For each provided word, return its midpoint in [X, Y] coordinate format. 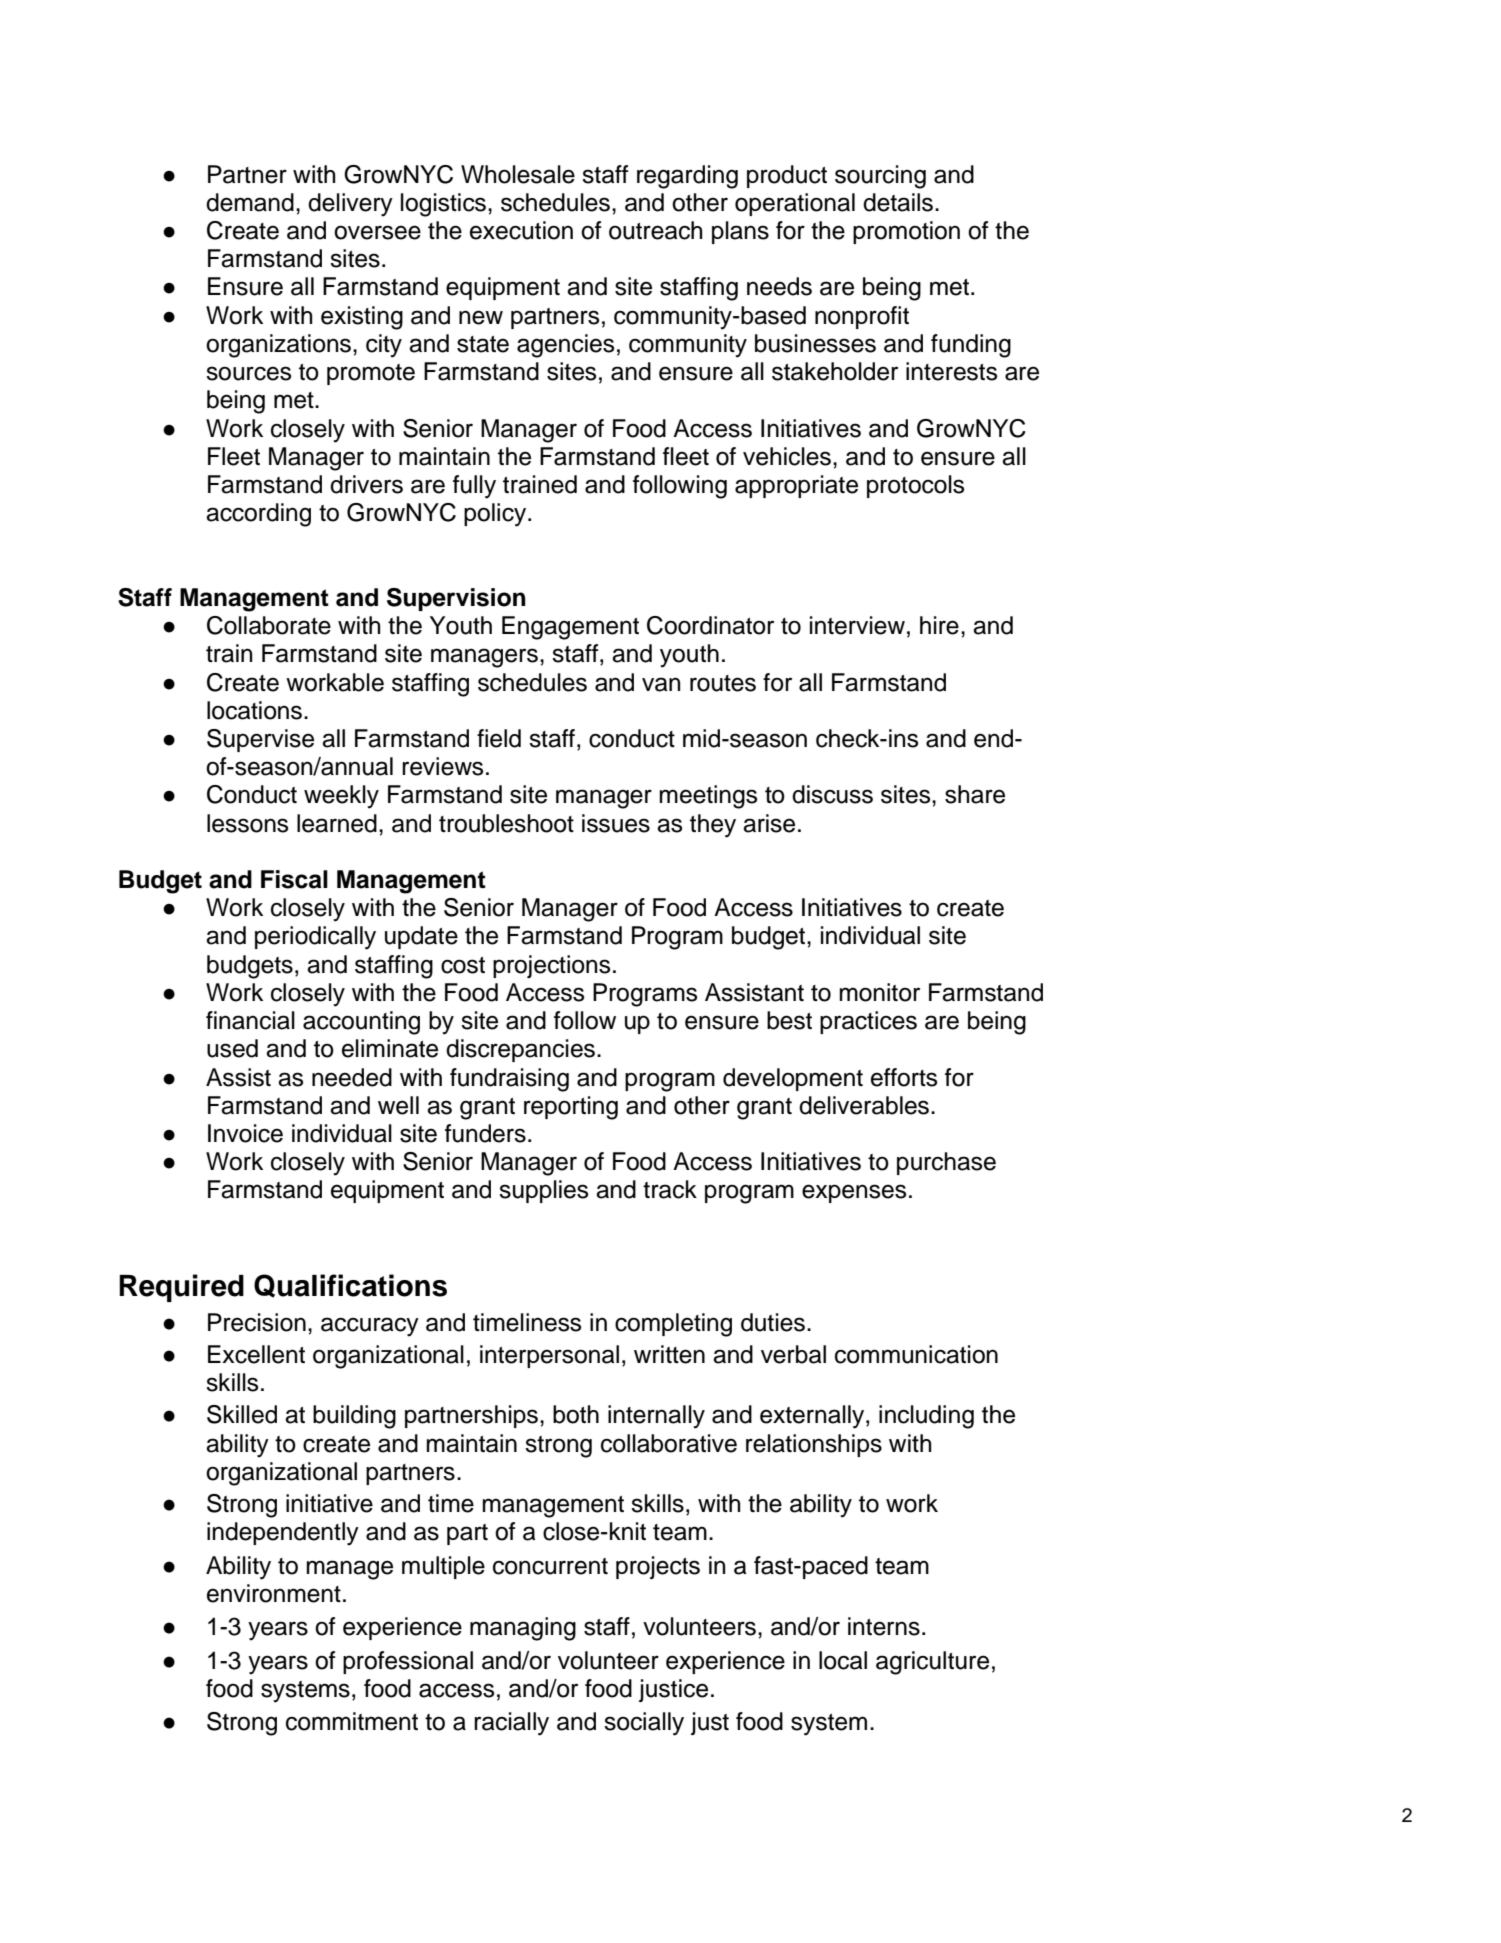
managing [523, 1629]
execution [521, 230]
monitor [879, 992]
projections [551, 966]
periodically [315, 938]
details [898, 202]
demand [250, 202]
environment [274, 1593]
